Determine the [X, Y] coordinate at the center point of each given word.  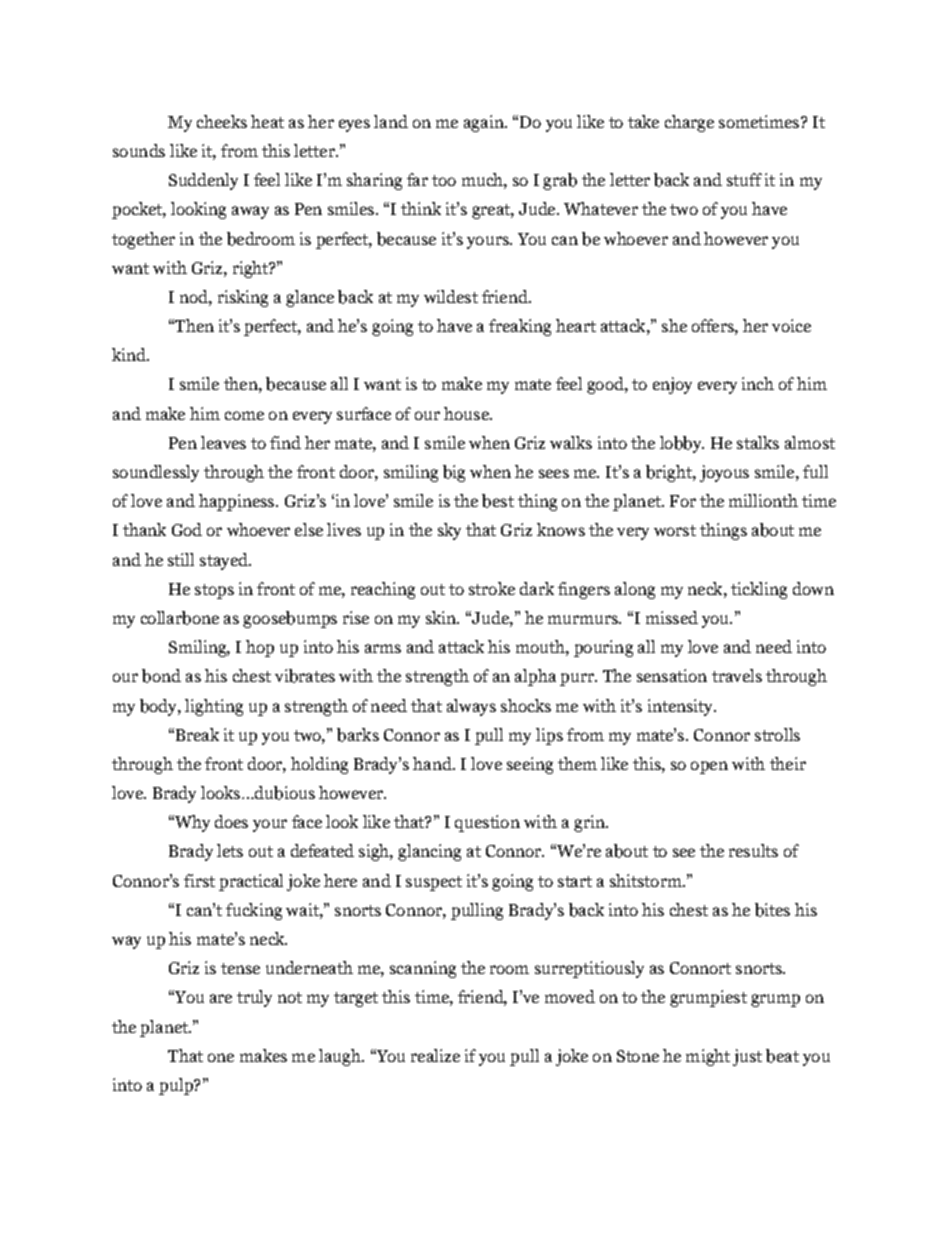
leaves [223, 442]
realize [435, 1055]
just [747, 1057]
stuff [744, 179]
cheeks [222, 121]
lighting [214, 707]
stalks [758, 442]
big [454, 473]
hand [433, 763]
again [485, 123]
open [709, 767]
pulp [177, 1086]
